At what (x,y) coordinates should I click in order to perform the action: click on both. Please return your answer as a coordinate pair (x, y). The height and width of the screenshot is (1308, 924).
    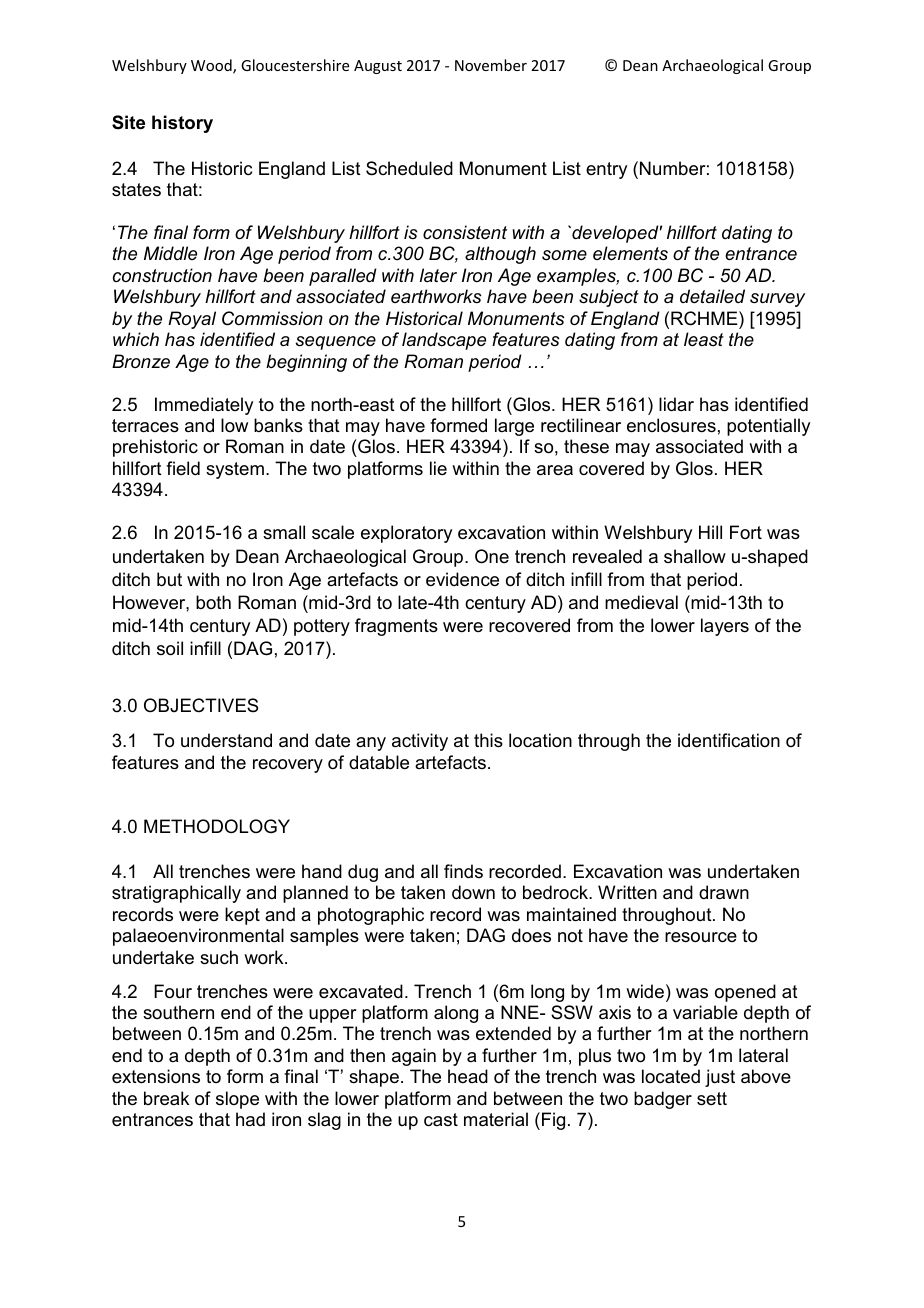
    Looking at the image, I should click on (213, 602).
